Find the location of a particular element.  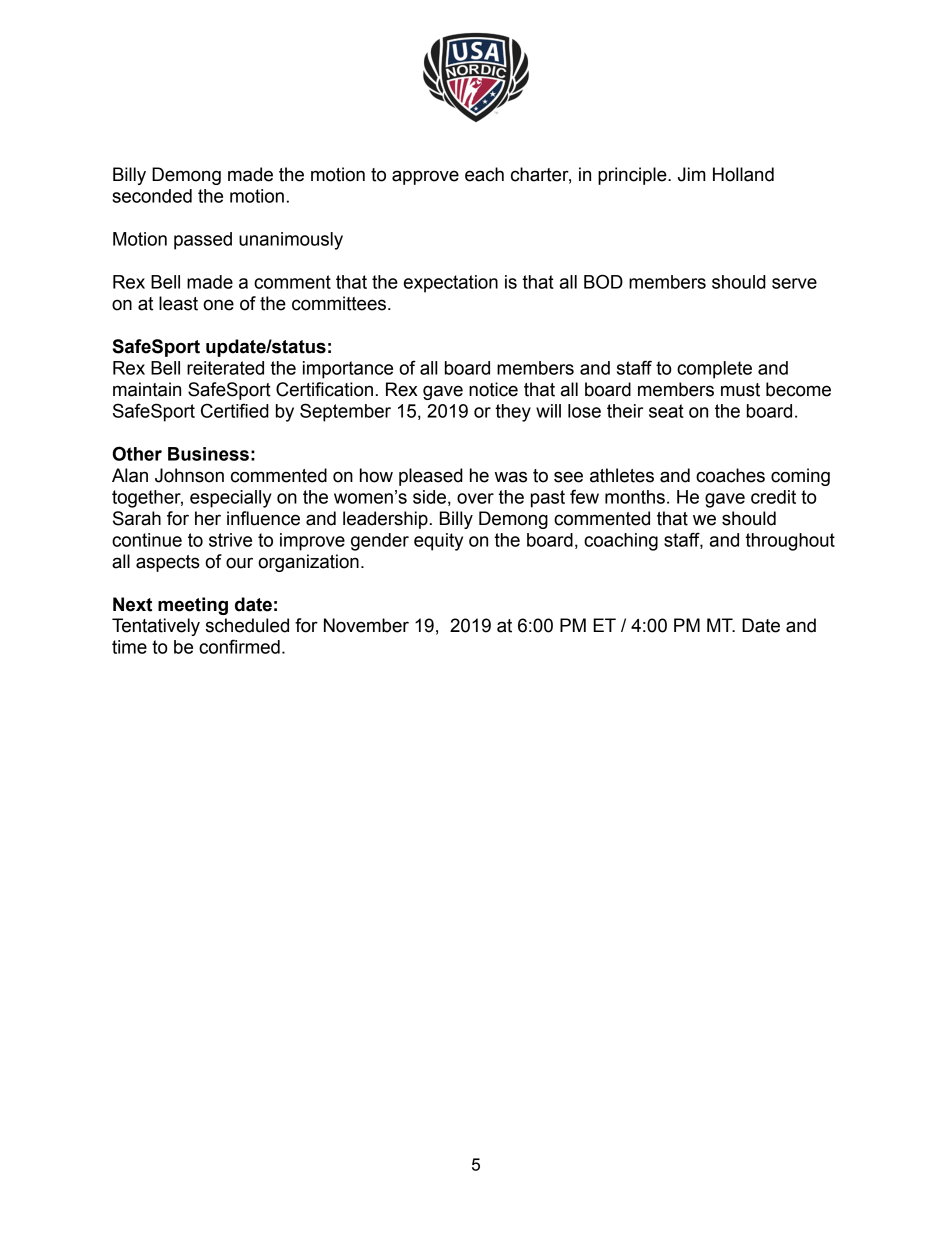

each is located at coordinates (484, 174).
